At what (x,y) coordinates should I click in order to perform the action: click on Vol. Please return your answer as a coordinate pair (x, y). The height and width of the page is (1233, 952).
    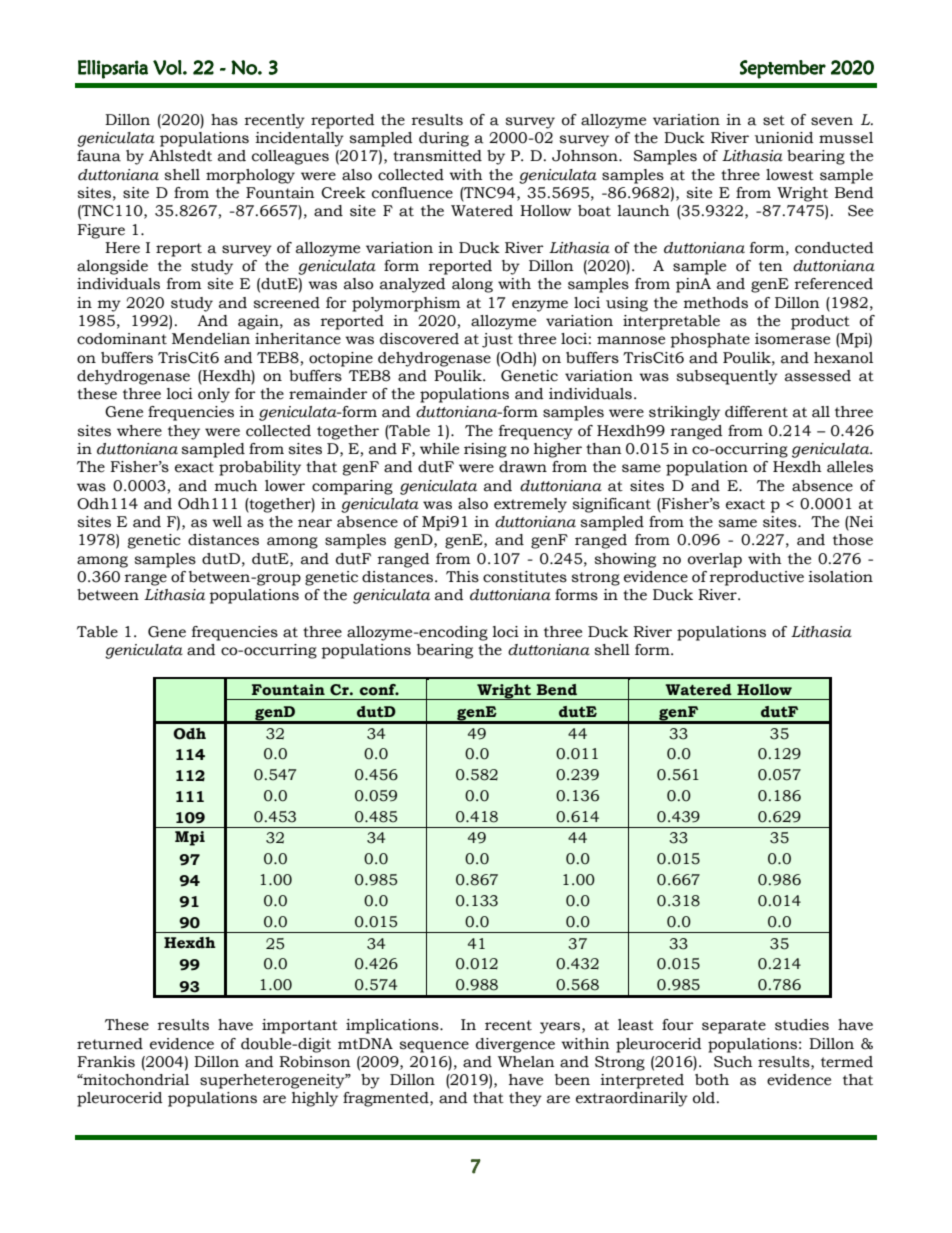
    Looking at the image, I should click on (167, 67).
